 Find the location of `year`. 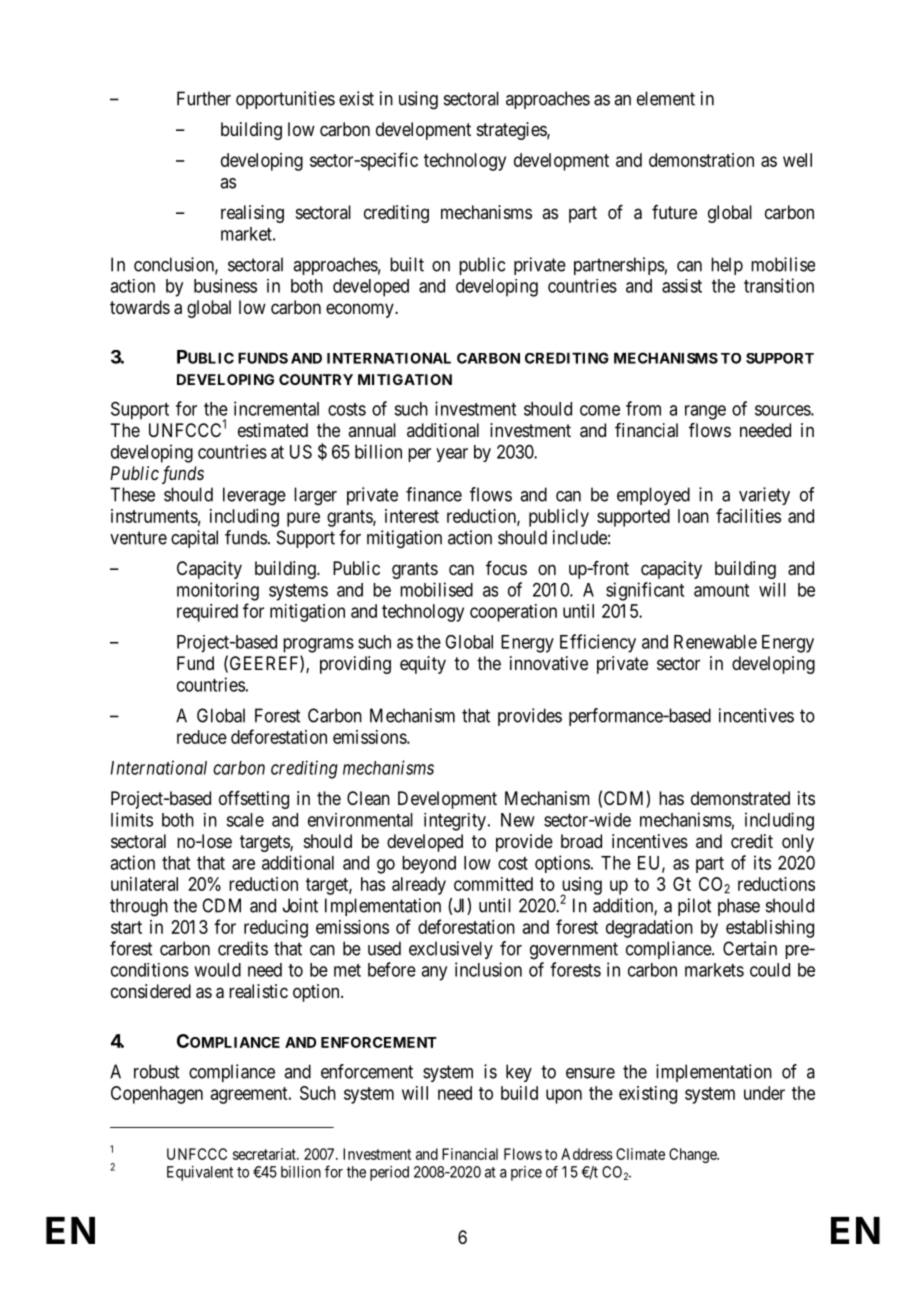

year is located at coordinates (452, 455).
